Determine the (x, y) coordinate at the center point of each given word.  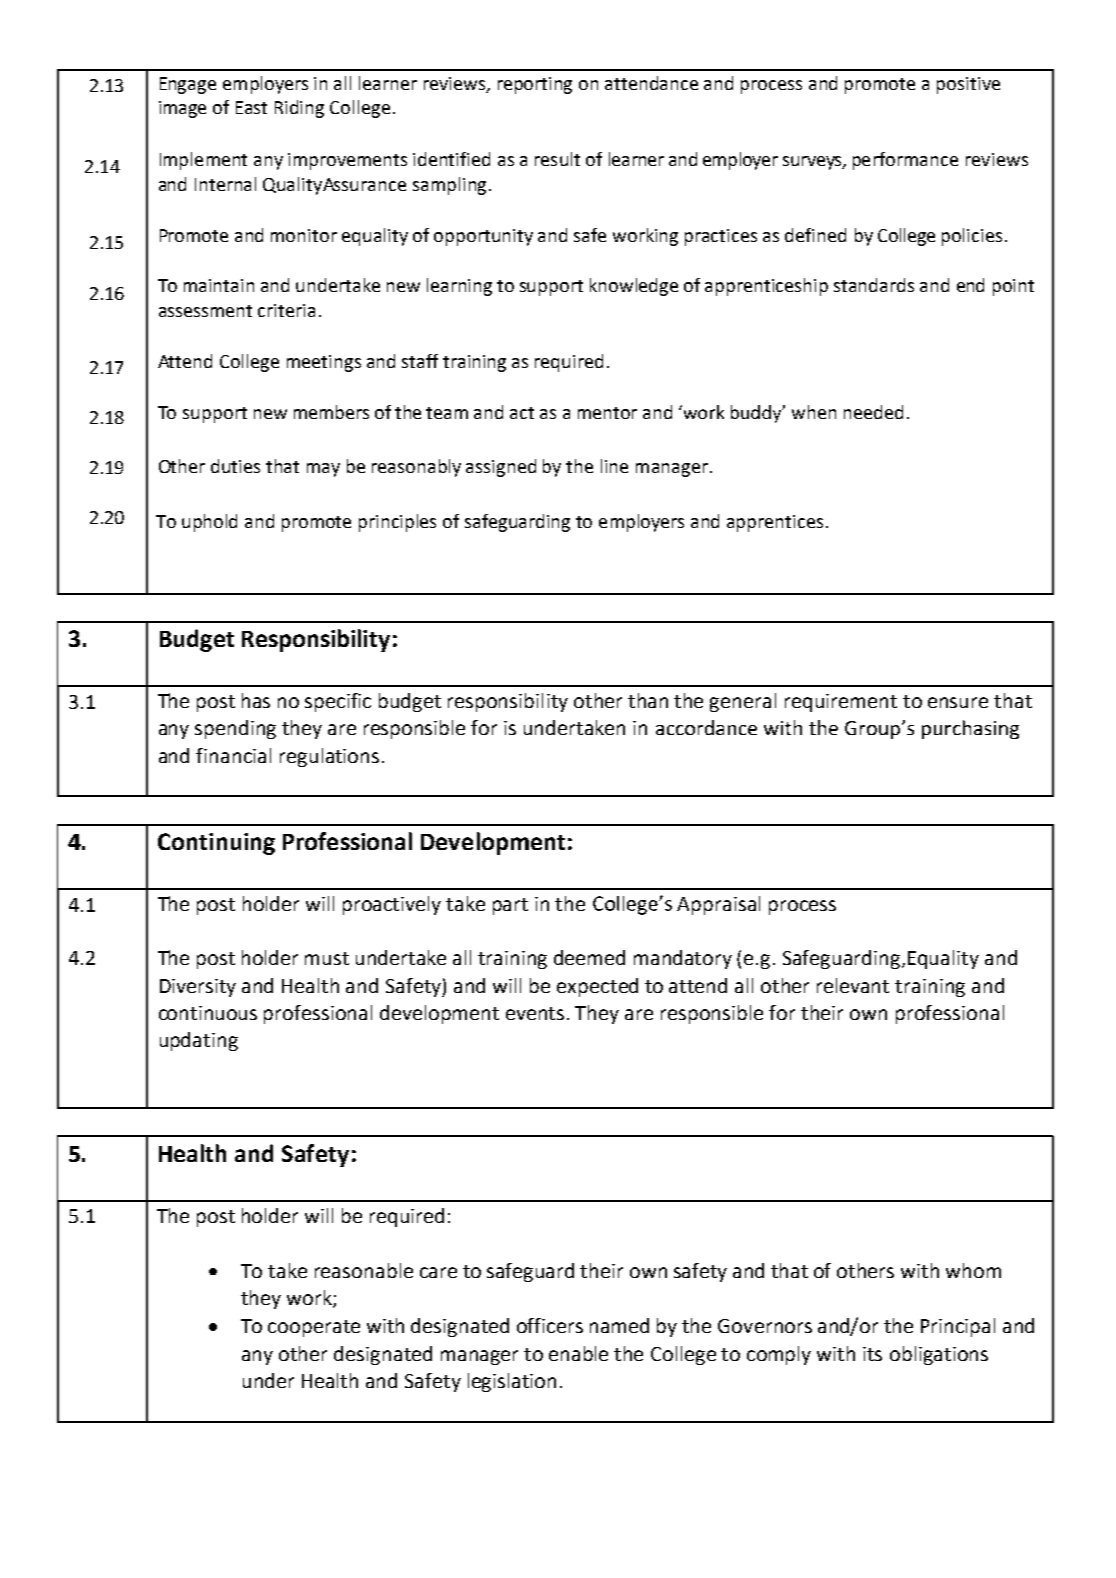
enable (578, 1353)
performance (905, 161)
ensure (958, 702)
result (557, 159)
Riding (299, 109)
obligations (939, 1355)
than (648, 700)
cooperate (314, 1328)
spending (235, 729)
